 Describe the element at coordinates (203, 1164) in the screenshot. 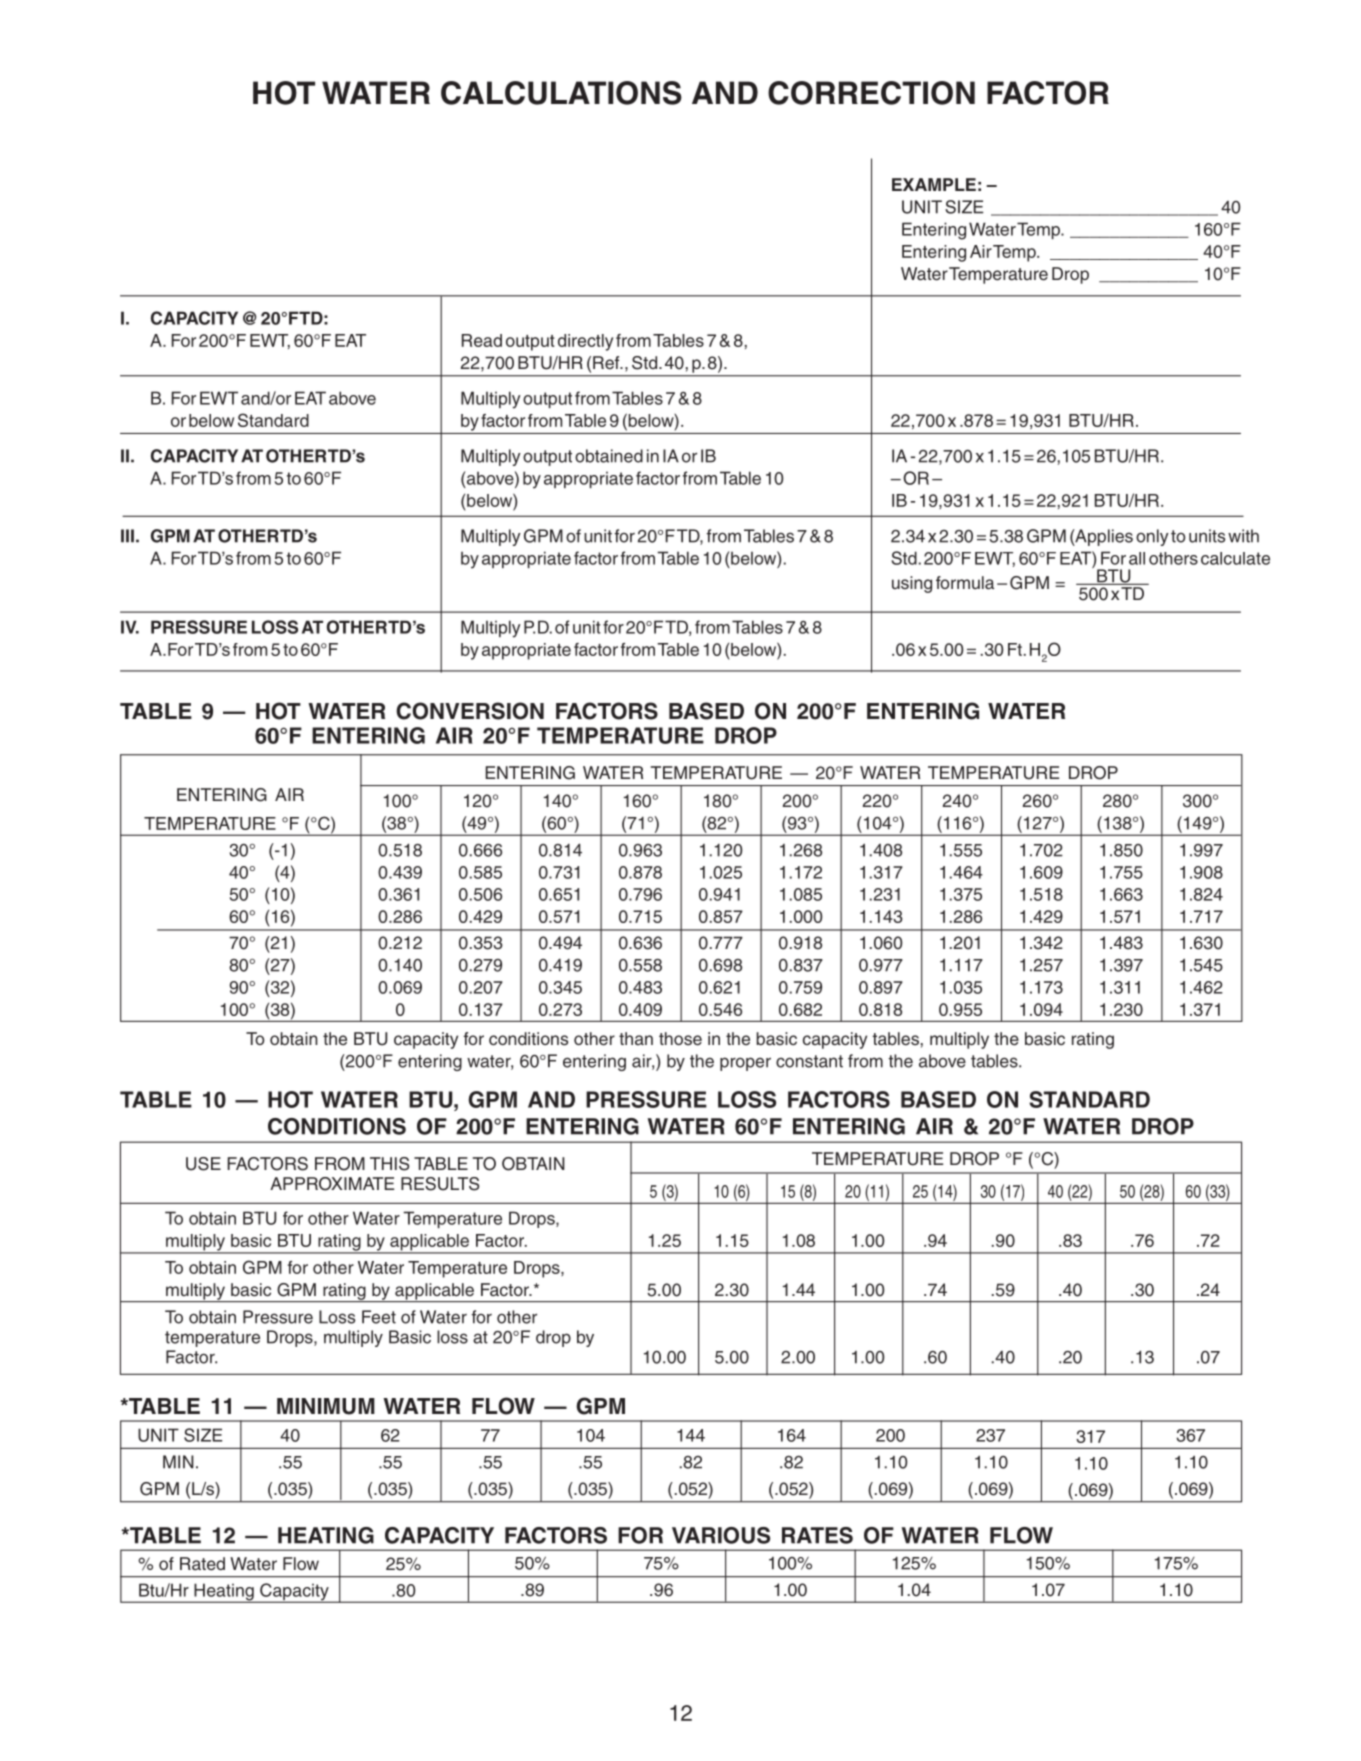

I see `USE` at that location.
